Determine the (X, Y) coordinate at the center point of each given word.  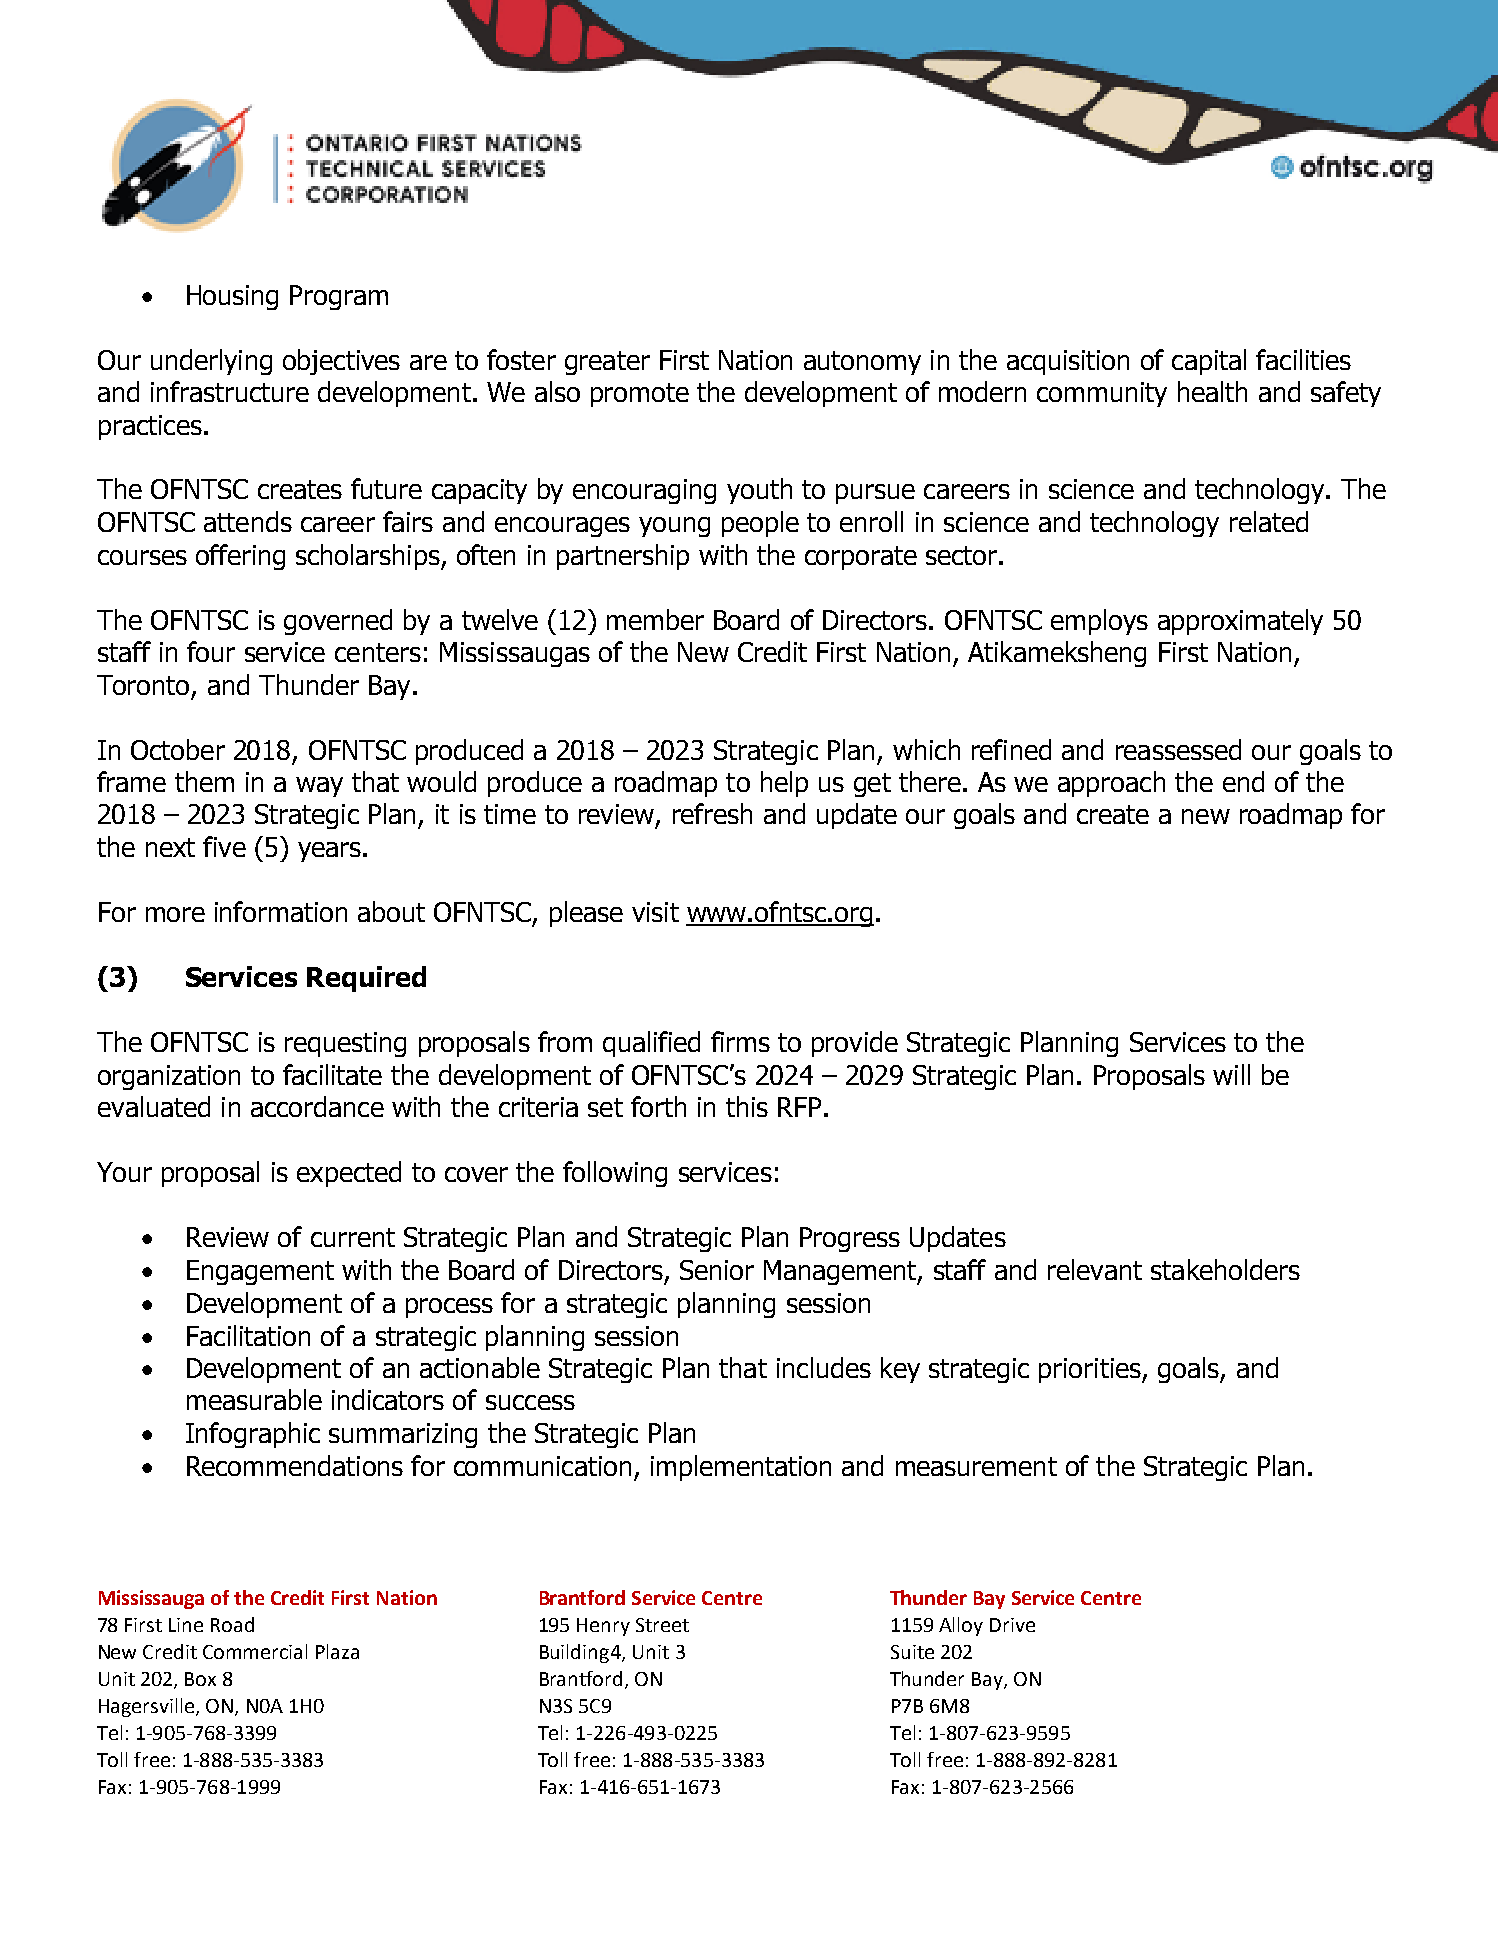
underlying (211, 362)
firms (740, 1041)
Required (366, 979)
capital (1209, 362)
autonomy (862, 363)
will (1231, 1074)
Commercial (255, 1651)
